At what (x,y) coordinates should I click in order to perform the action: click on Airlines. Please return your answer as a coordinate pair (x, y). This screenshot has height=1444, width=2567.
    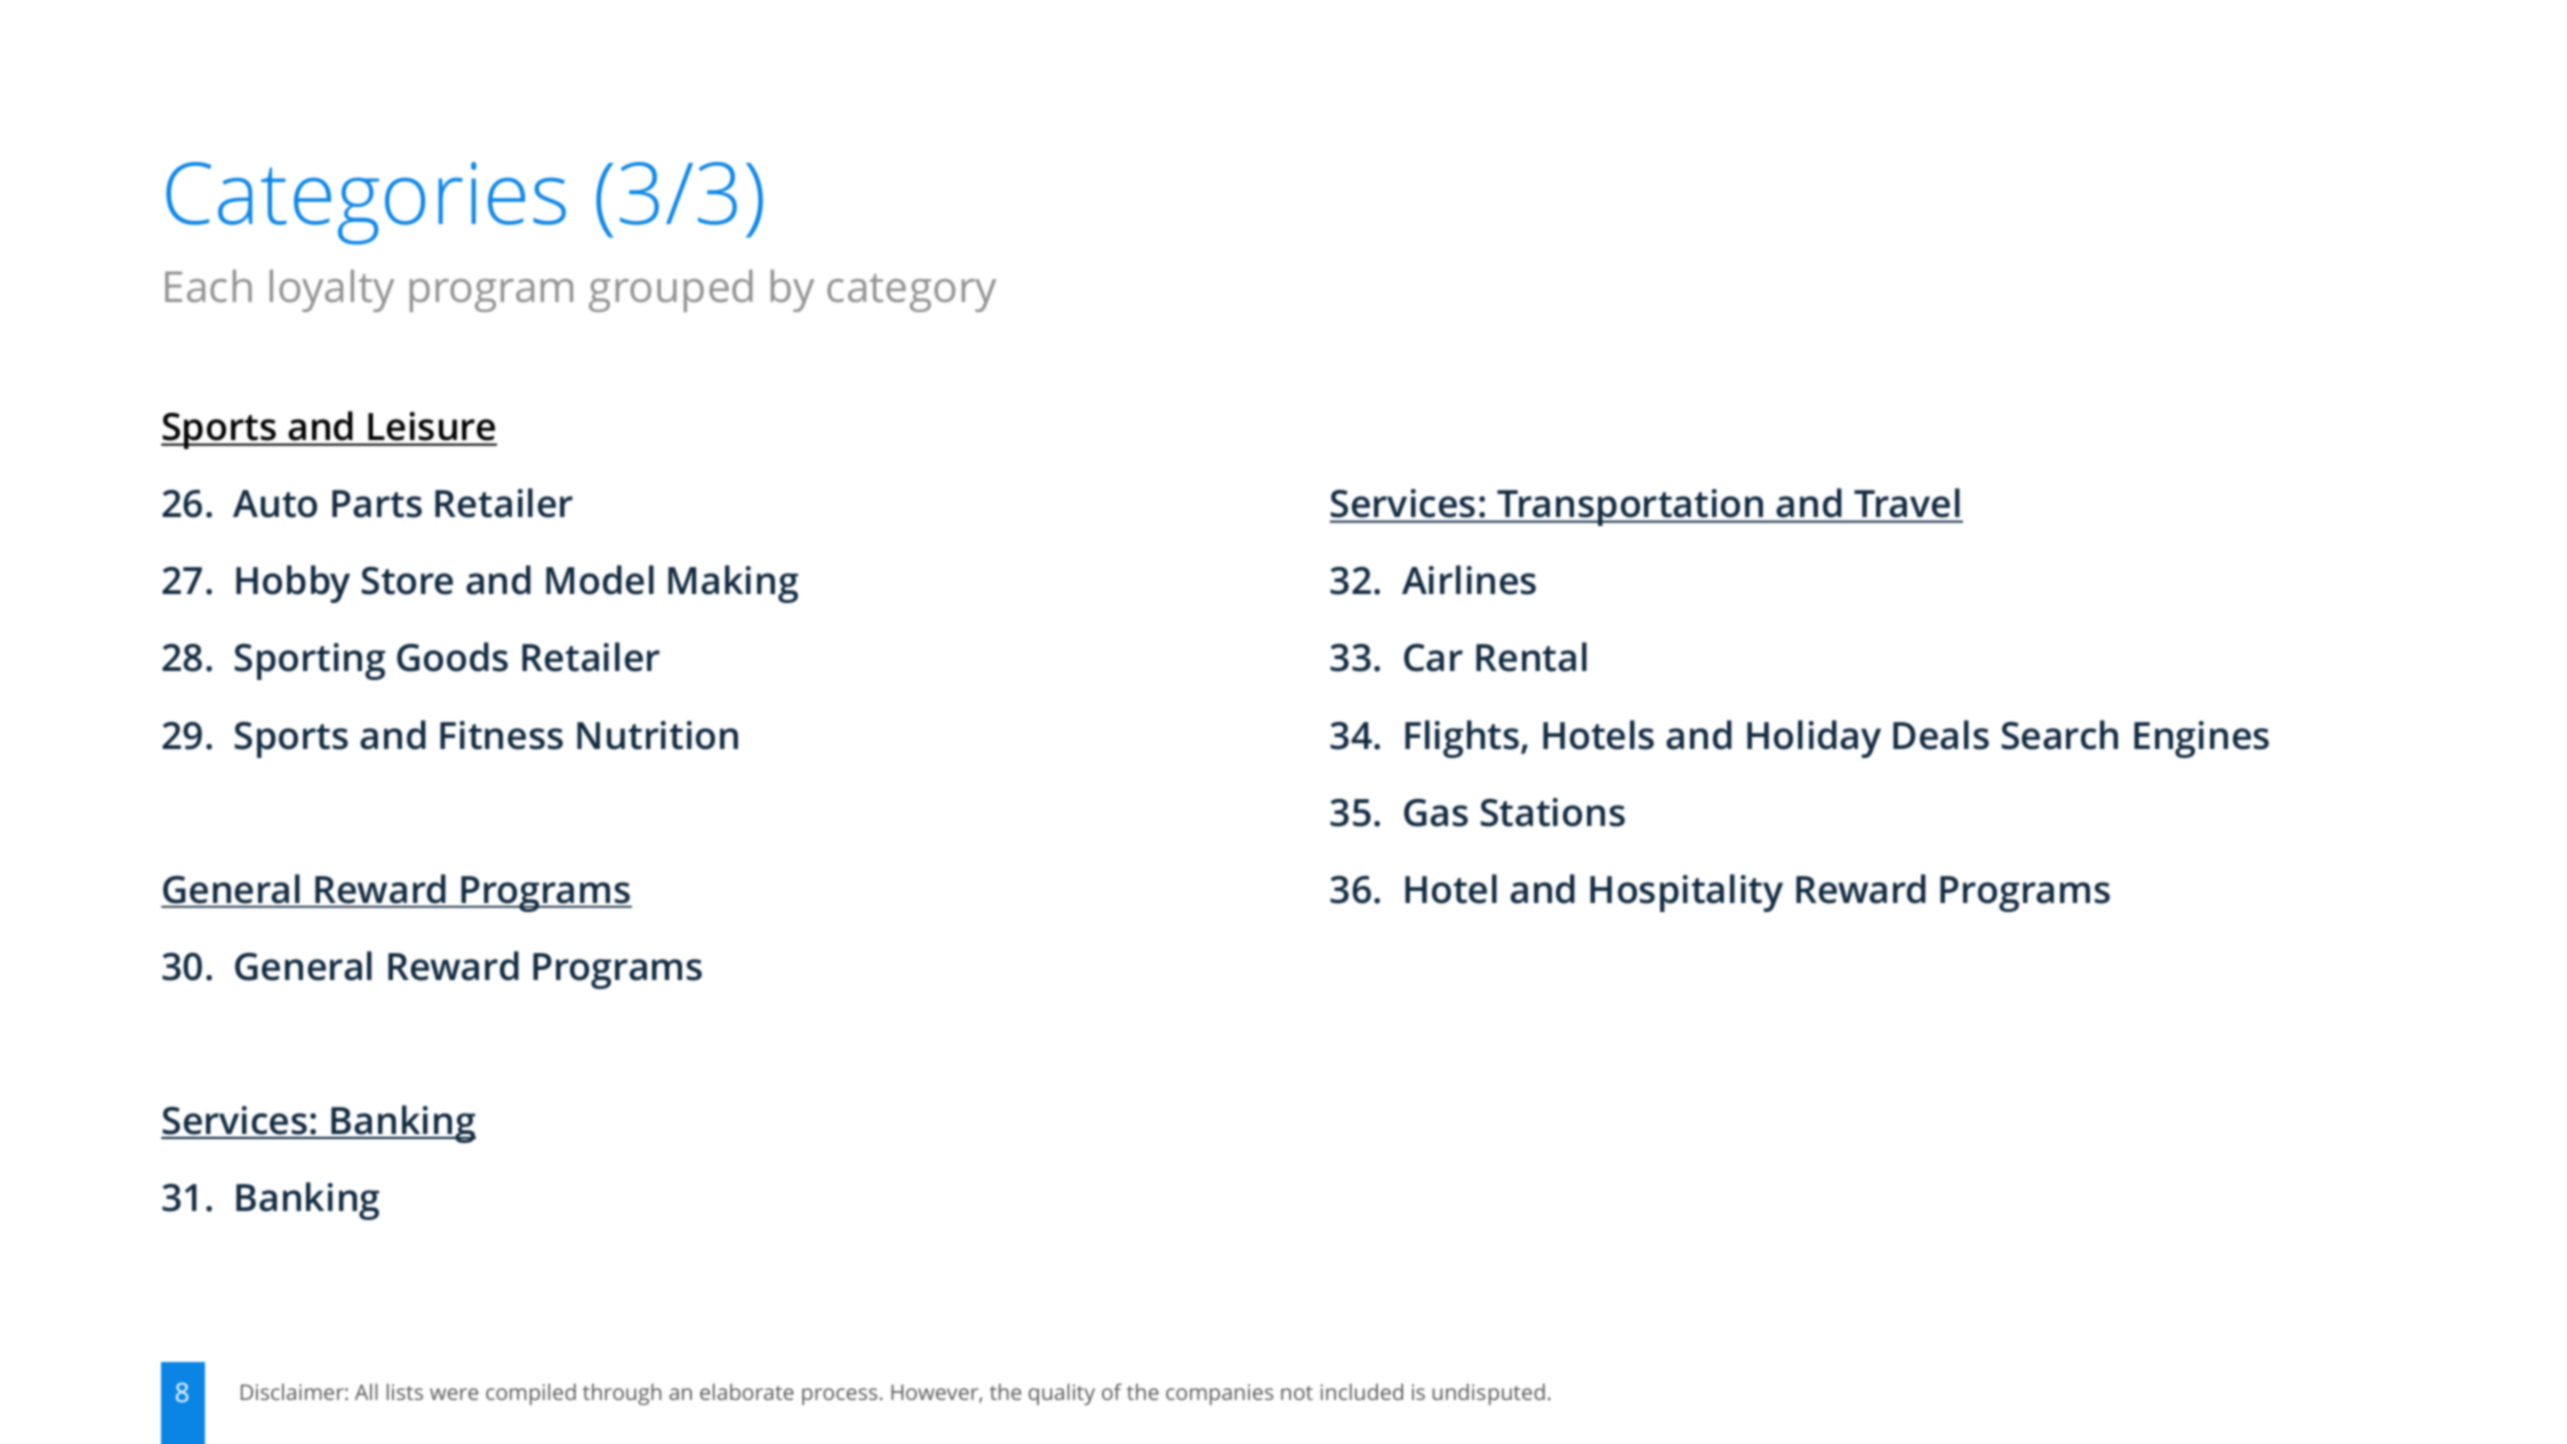
    Looking at the image, I should click on (1469, 580).
